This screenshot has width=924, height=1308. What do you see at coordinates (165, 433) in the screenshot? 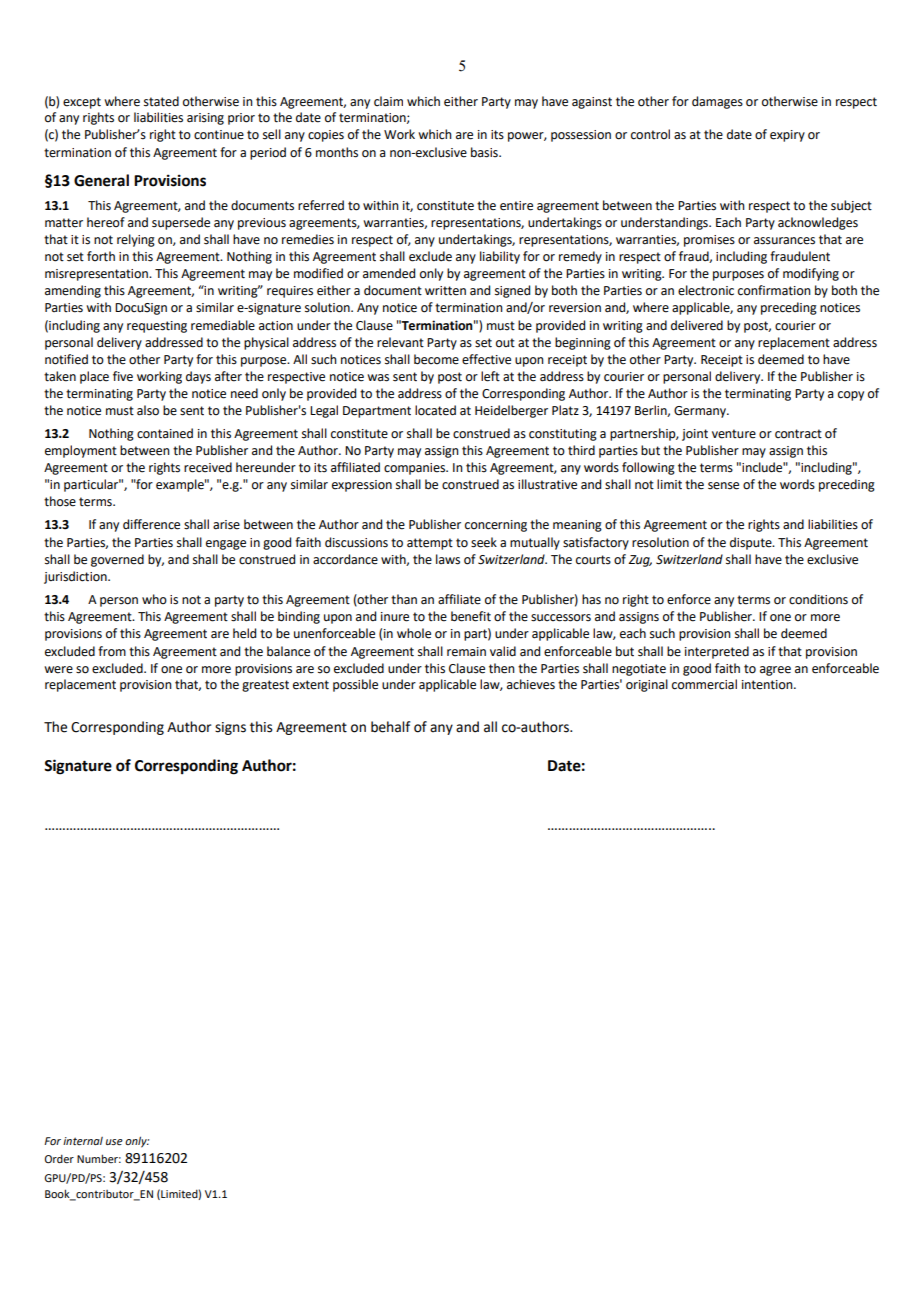
I see `contained` at bounding box center [165, 433].
